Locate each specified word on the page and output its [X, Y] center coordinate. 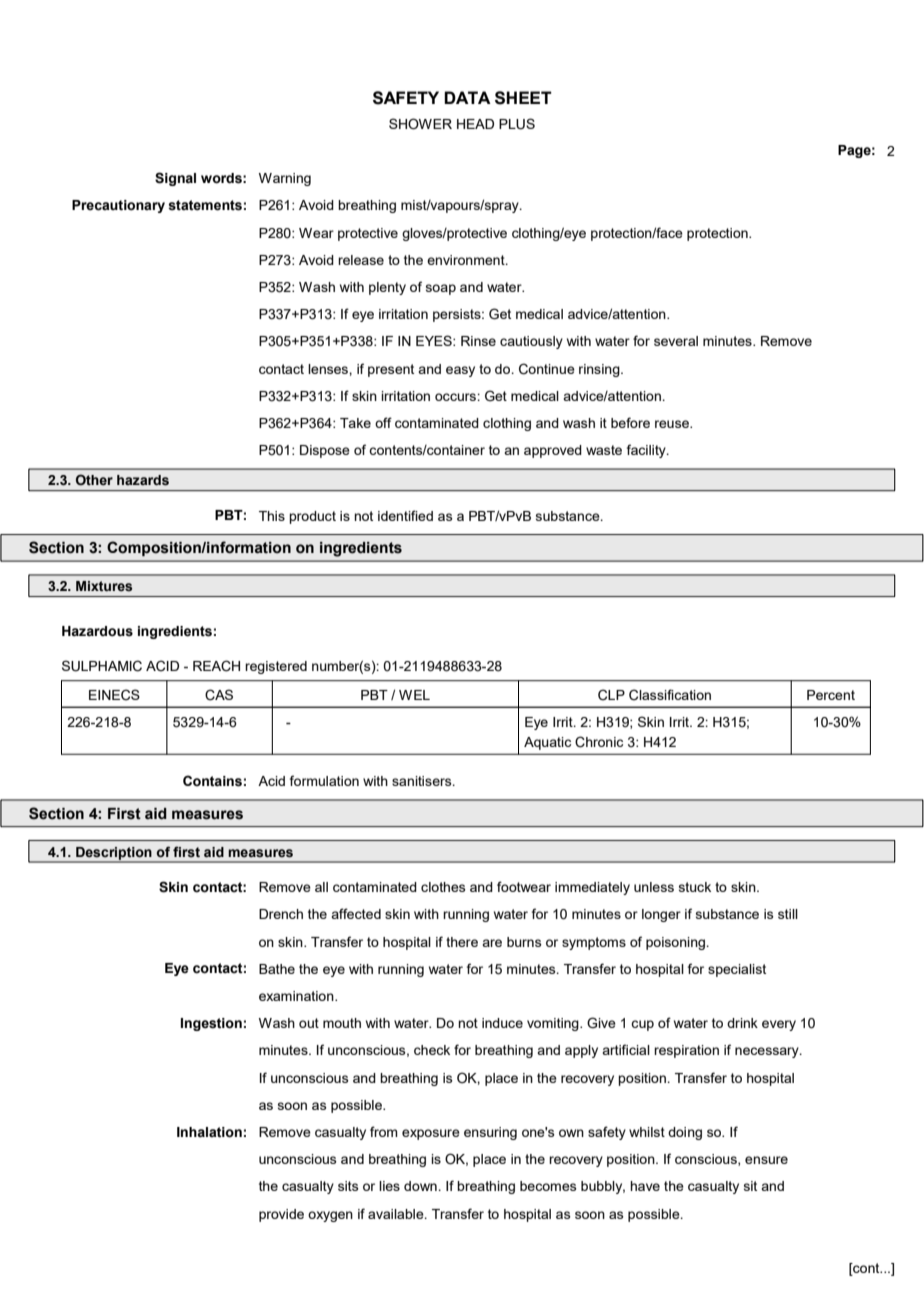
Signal [175, 179]
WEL [414, 695]
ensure [766, 1160]
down [421, 1186]
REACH [216, 666]
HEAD [475, 124]
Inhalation [209, 1132]
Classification [670, 695]
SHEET [523, 98]
